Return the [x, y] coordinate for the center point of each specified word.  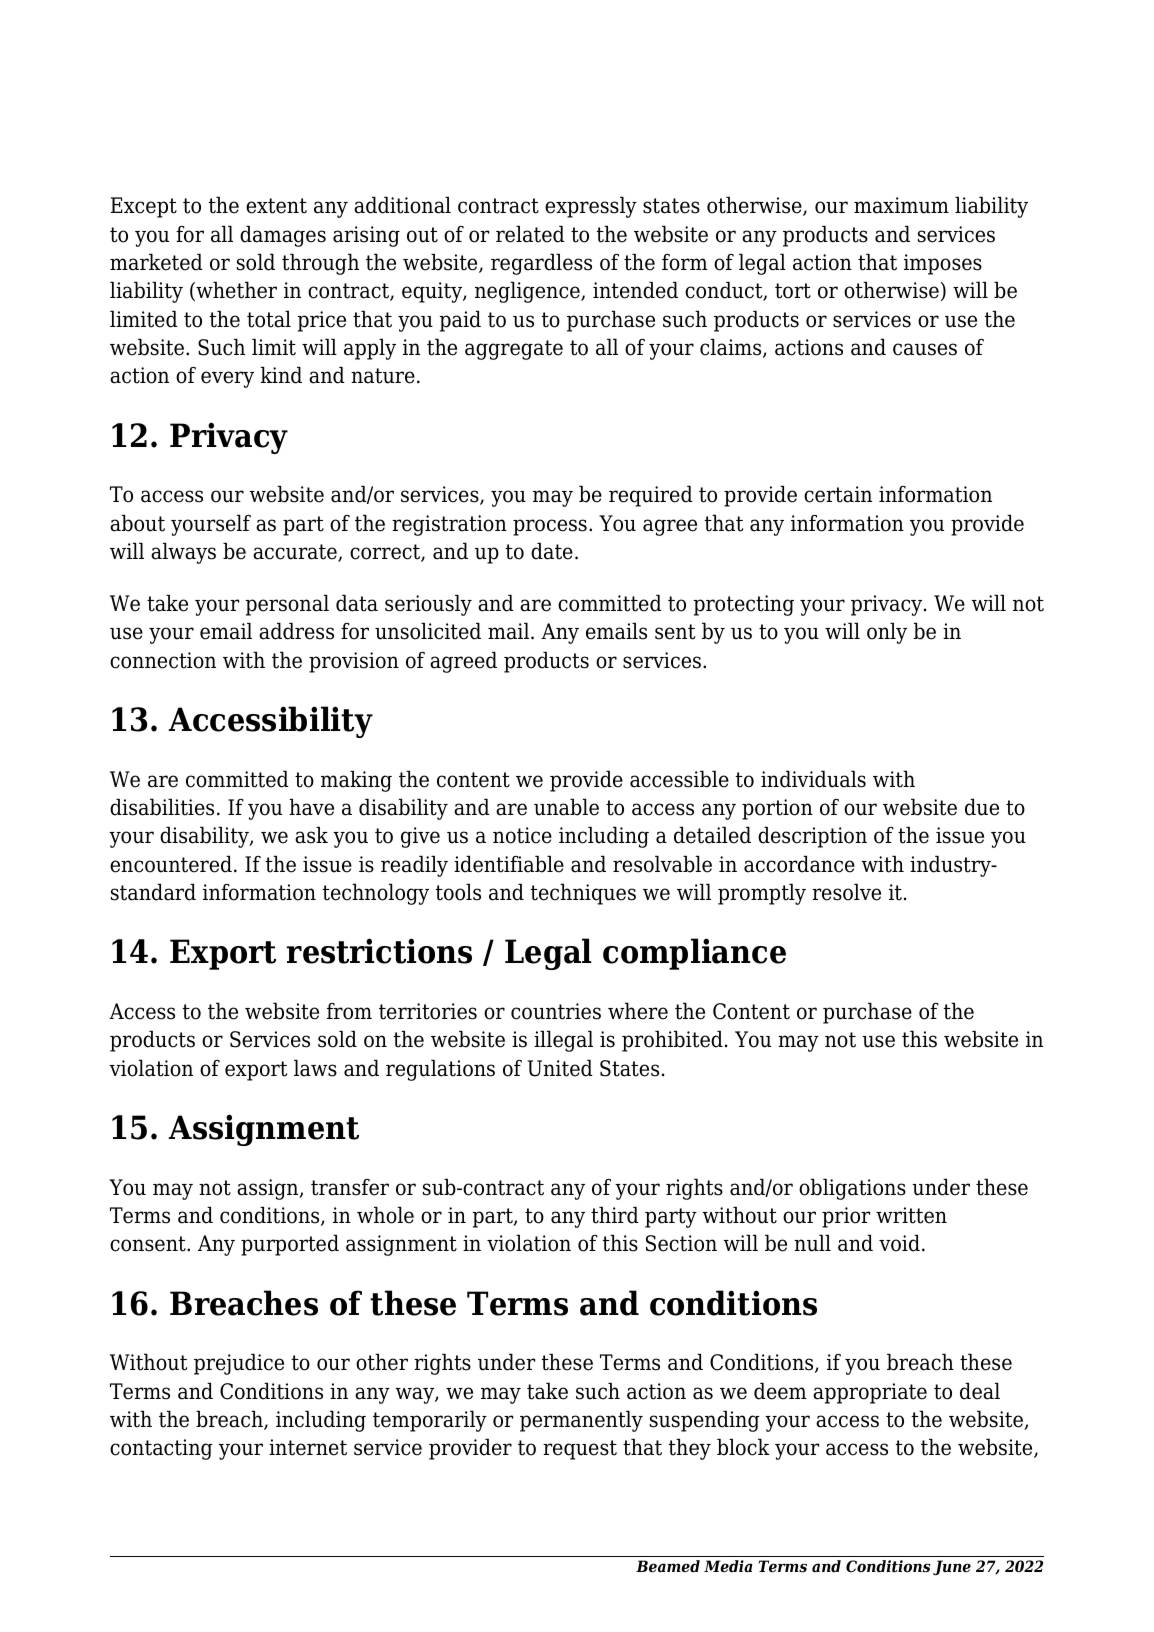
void [899, 1243]
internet [308, 1447]
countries [556, 1011]
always [183, 553]
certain [838, 494]
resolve [846, 892]
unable [566, 807]
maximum [901, 205]
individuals [813, 779]
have [311, 807]
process [550, 527]
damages [283, 236]
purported [290, 1245]
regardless [541, 264]
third [615, 1215]
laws [315, 1068]
